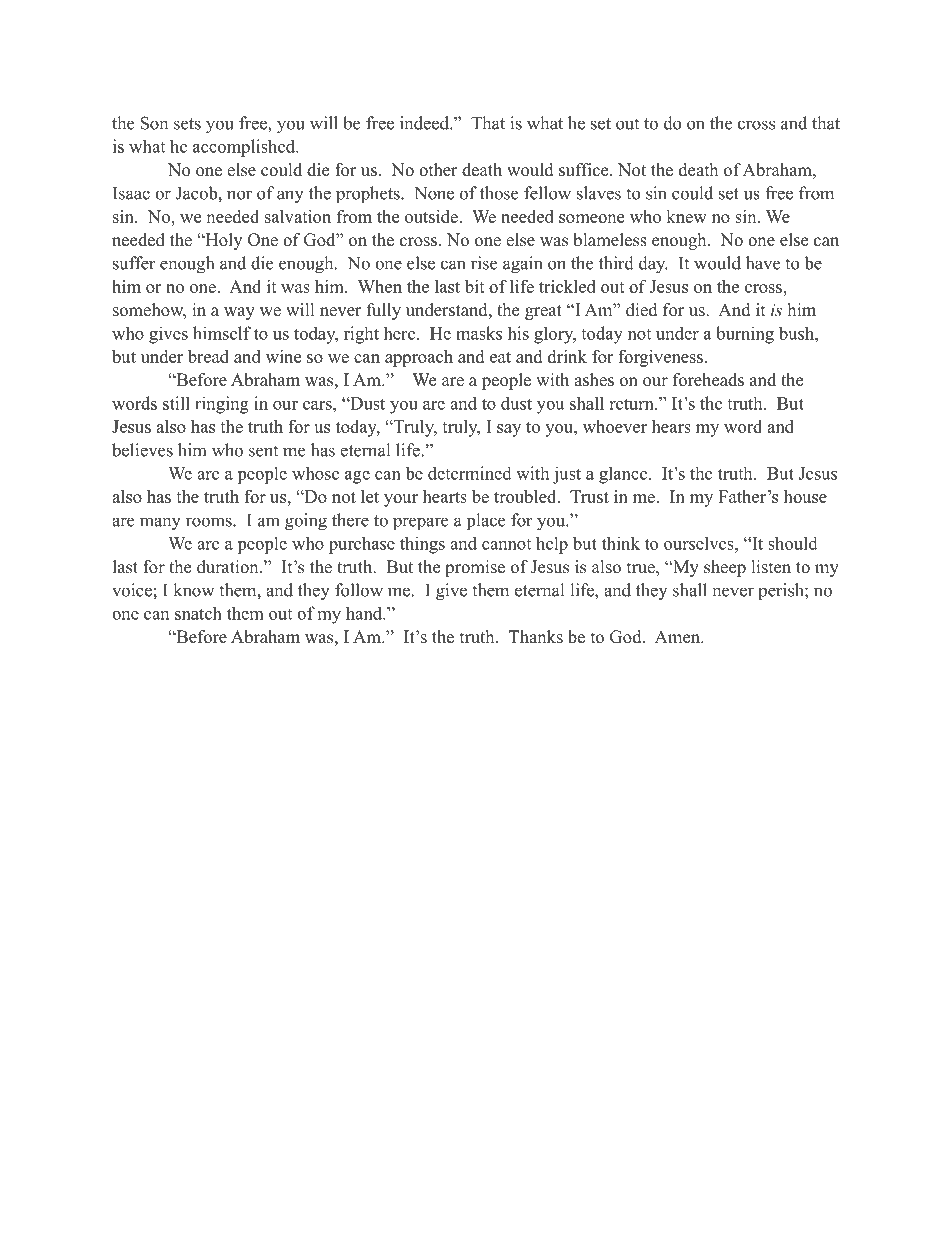 The height and width of the screenshot is (1233, 952). I want to click on ringing, so click(222, 405).
